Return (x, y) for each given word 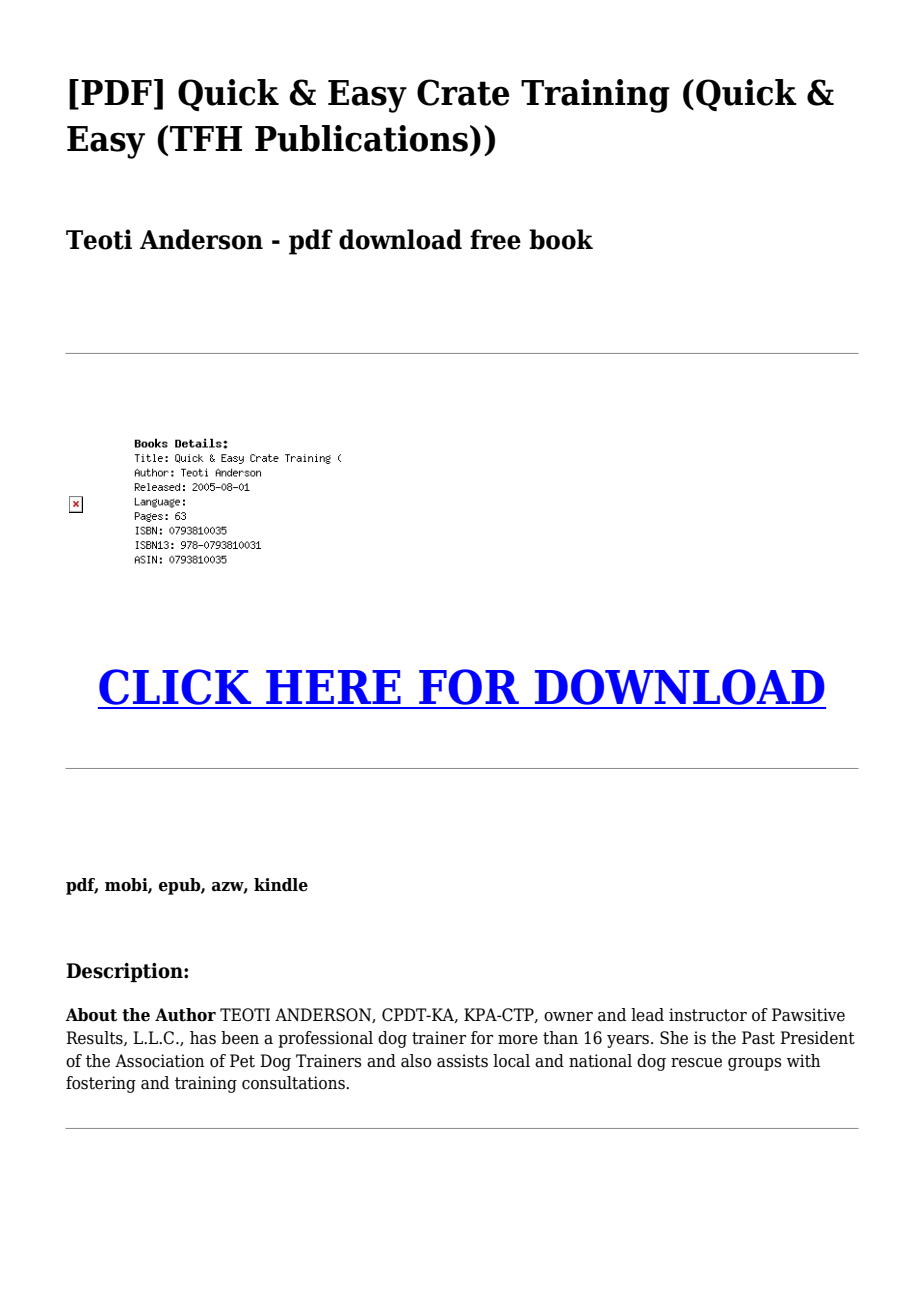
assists (462, 1061)
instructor (708, 1015)
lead (647, 1015)
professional (325, 1039)
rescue (696, 1063)
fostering (101, 1084)
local (511, 1061)
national (600, 1061)
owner (568, 1017)
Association (160, 1061)
